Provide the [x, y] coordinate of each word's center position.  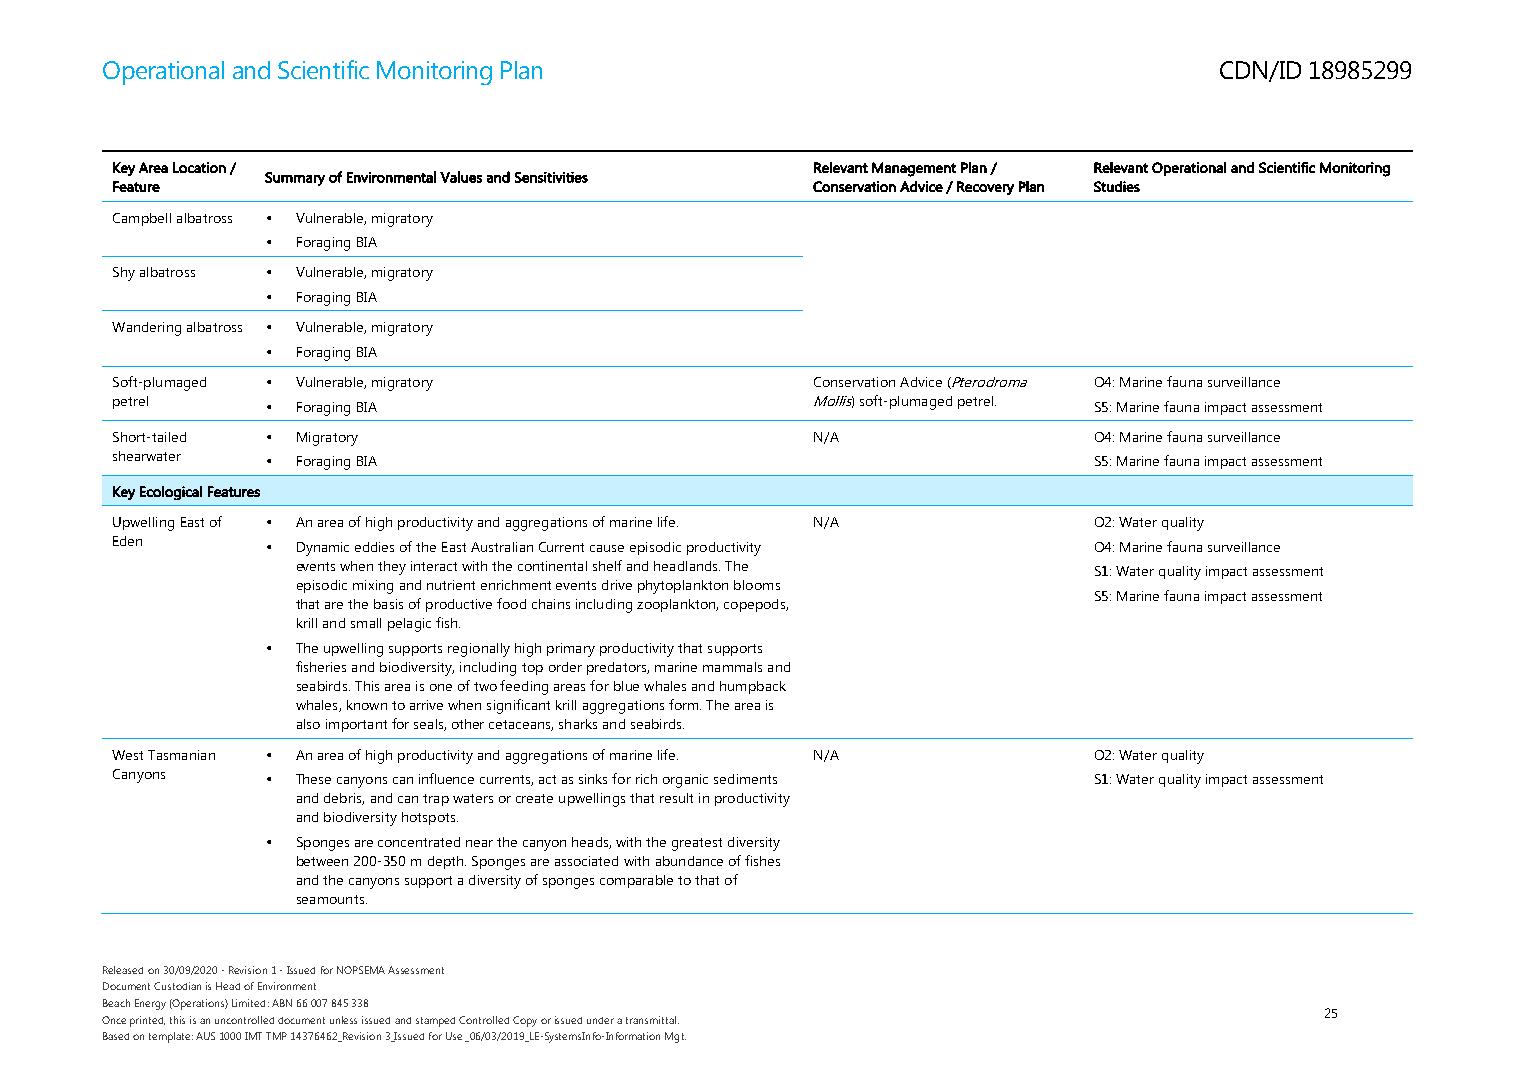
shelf [607, 565]
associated [586, 861]
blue [626, 686]
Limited [248, 1003]
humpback [753, 687]
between [322, 861]
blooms [757, 585]
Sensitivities [551, 177]
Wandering [146, 329]
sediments [745, 779]
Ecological [171, 493]
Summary [295, 179]
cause [607, 548]
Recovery [985, 188]
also [308, 724]
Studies [1117, 186]
